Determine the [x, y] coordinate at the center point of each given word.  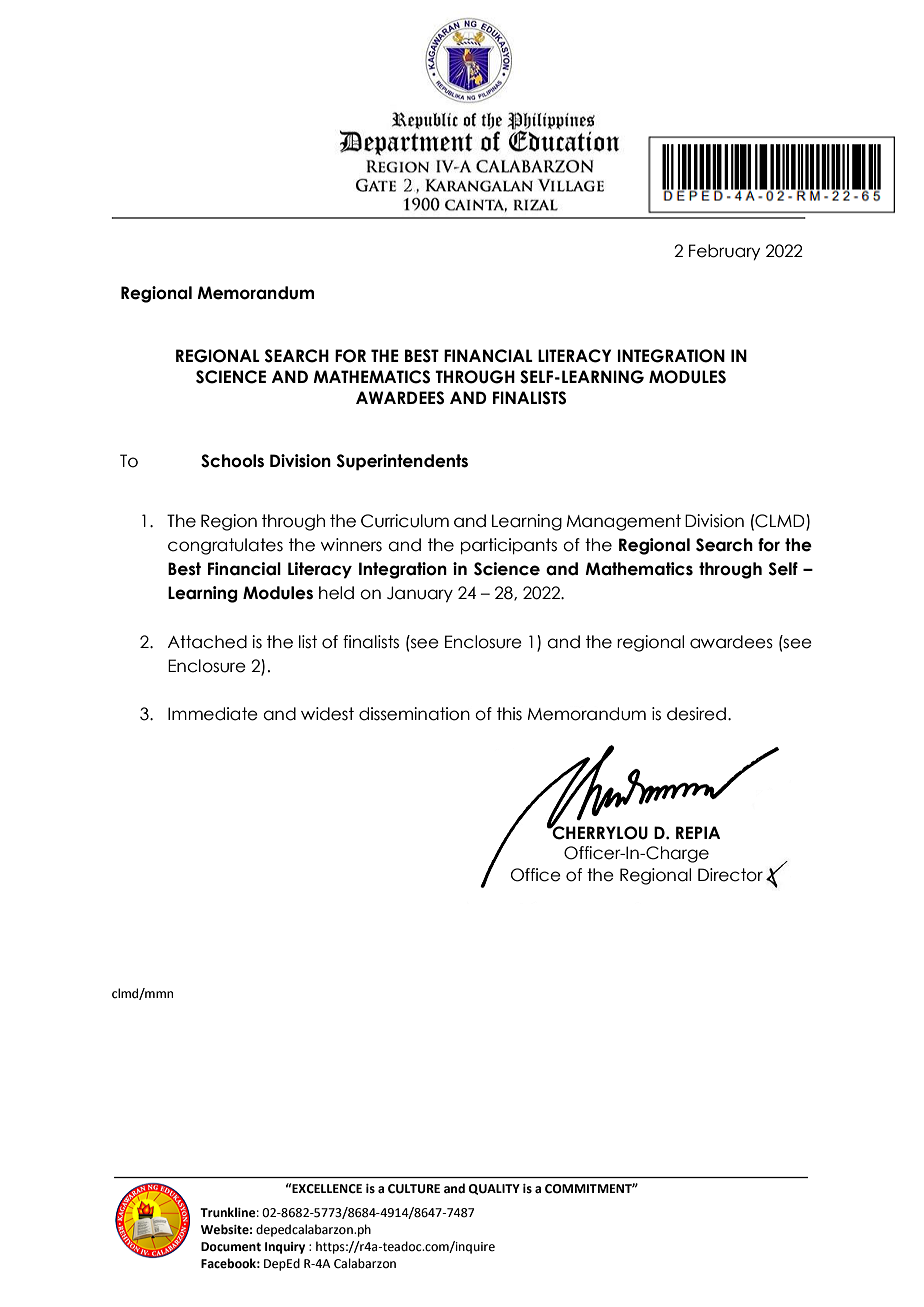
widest [327, 714]
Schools [232, 461]
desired [696, 714]
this [509, 714]
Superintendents [402, 462]
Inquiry [285, 1248]
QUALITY [494, 1189]
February [724, 252]
